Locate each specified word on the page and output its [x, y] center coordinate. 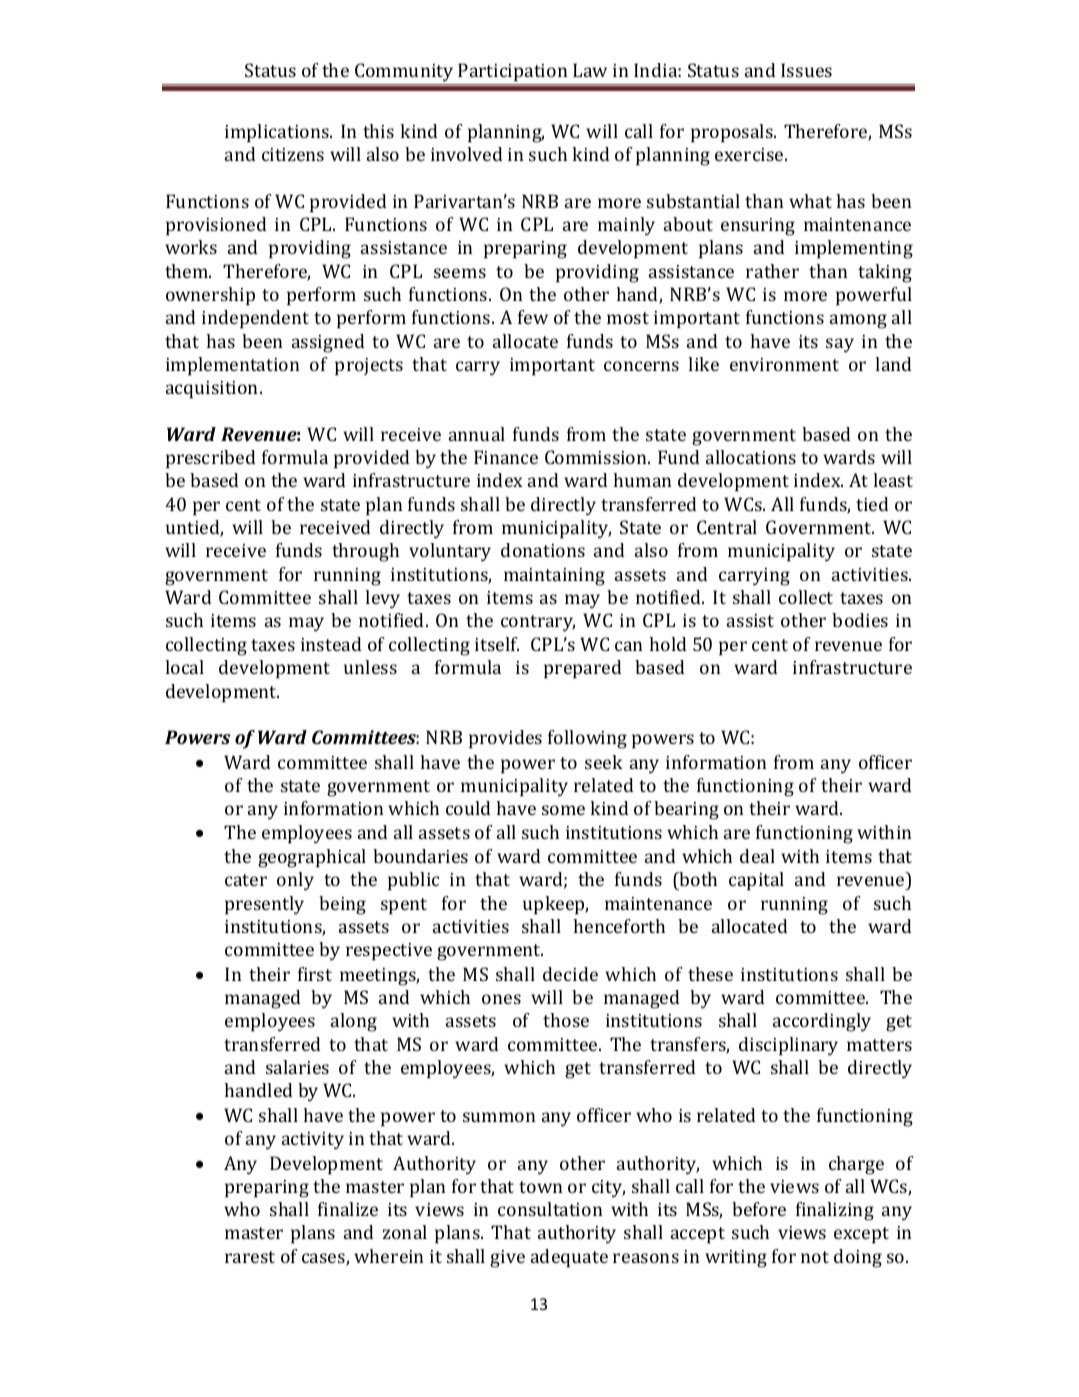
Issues [806, 70]
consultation [550, 1209]
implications [278, 133]
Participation [513, 72]
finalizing [835, 1211]
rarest [250, 1257]
